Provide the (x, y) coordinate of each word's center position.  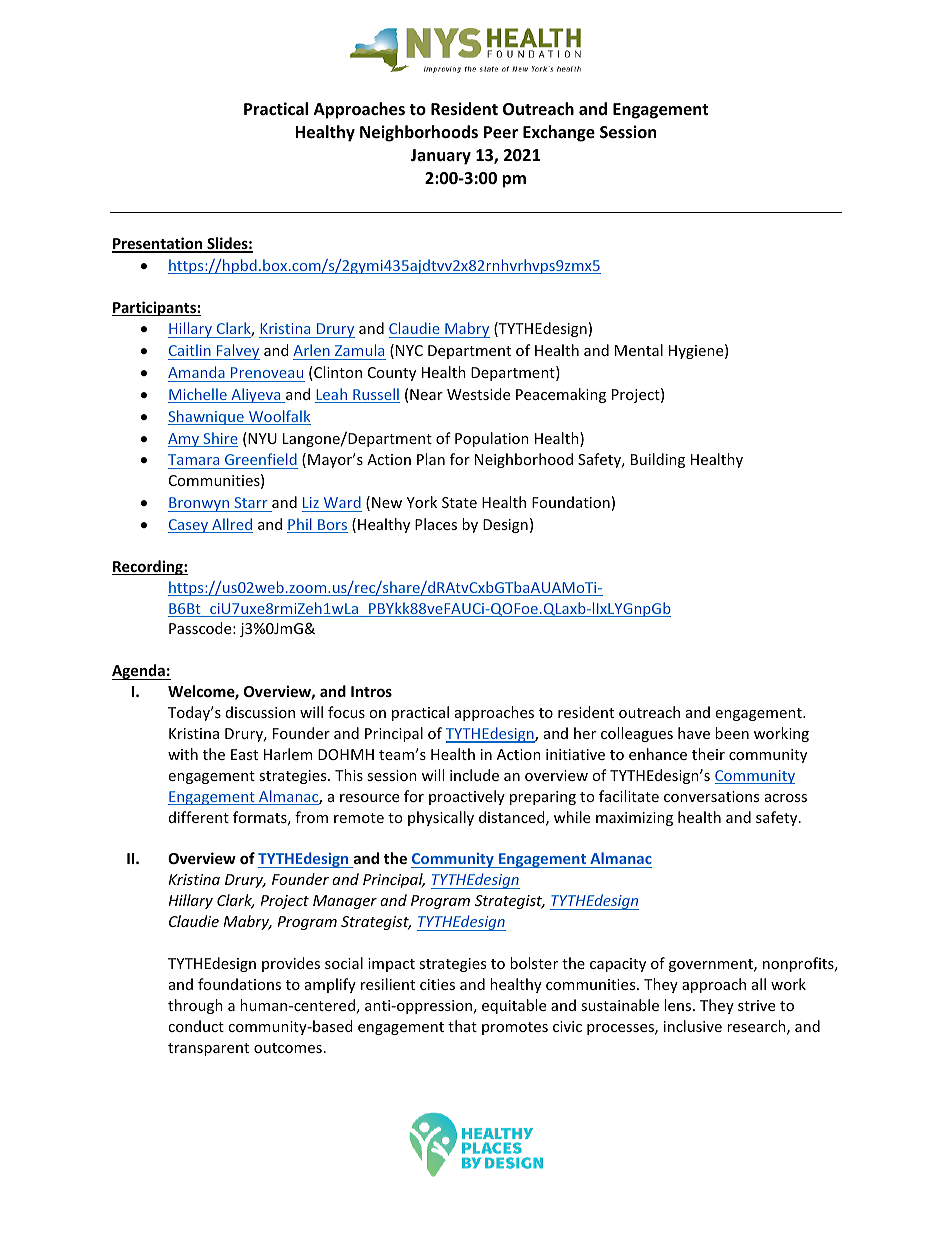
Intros (371, 691)
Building (658, 460)
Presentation (158, 244)
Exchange (559, 133)
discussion (260, 712)
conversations (711, 796)
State (459, 502)
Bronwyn (199, 504)
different (199, 817)
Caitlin (190, 350)
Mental (639, 350)
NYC (409, 350)
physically (441, 818)
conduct (196, 1026)
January (440, 157)
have (694, 733)
